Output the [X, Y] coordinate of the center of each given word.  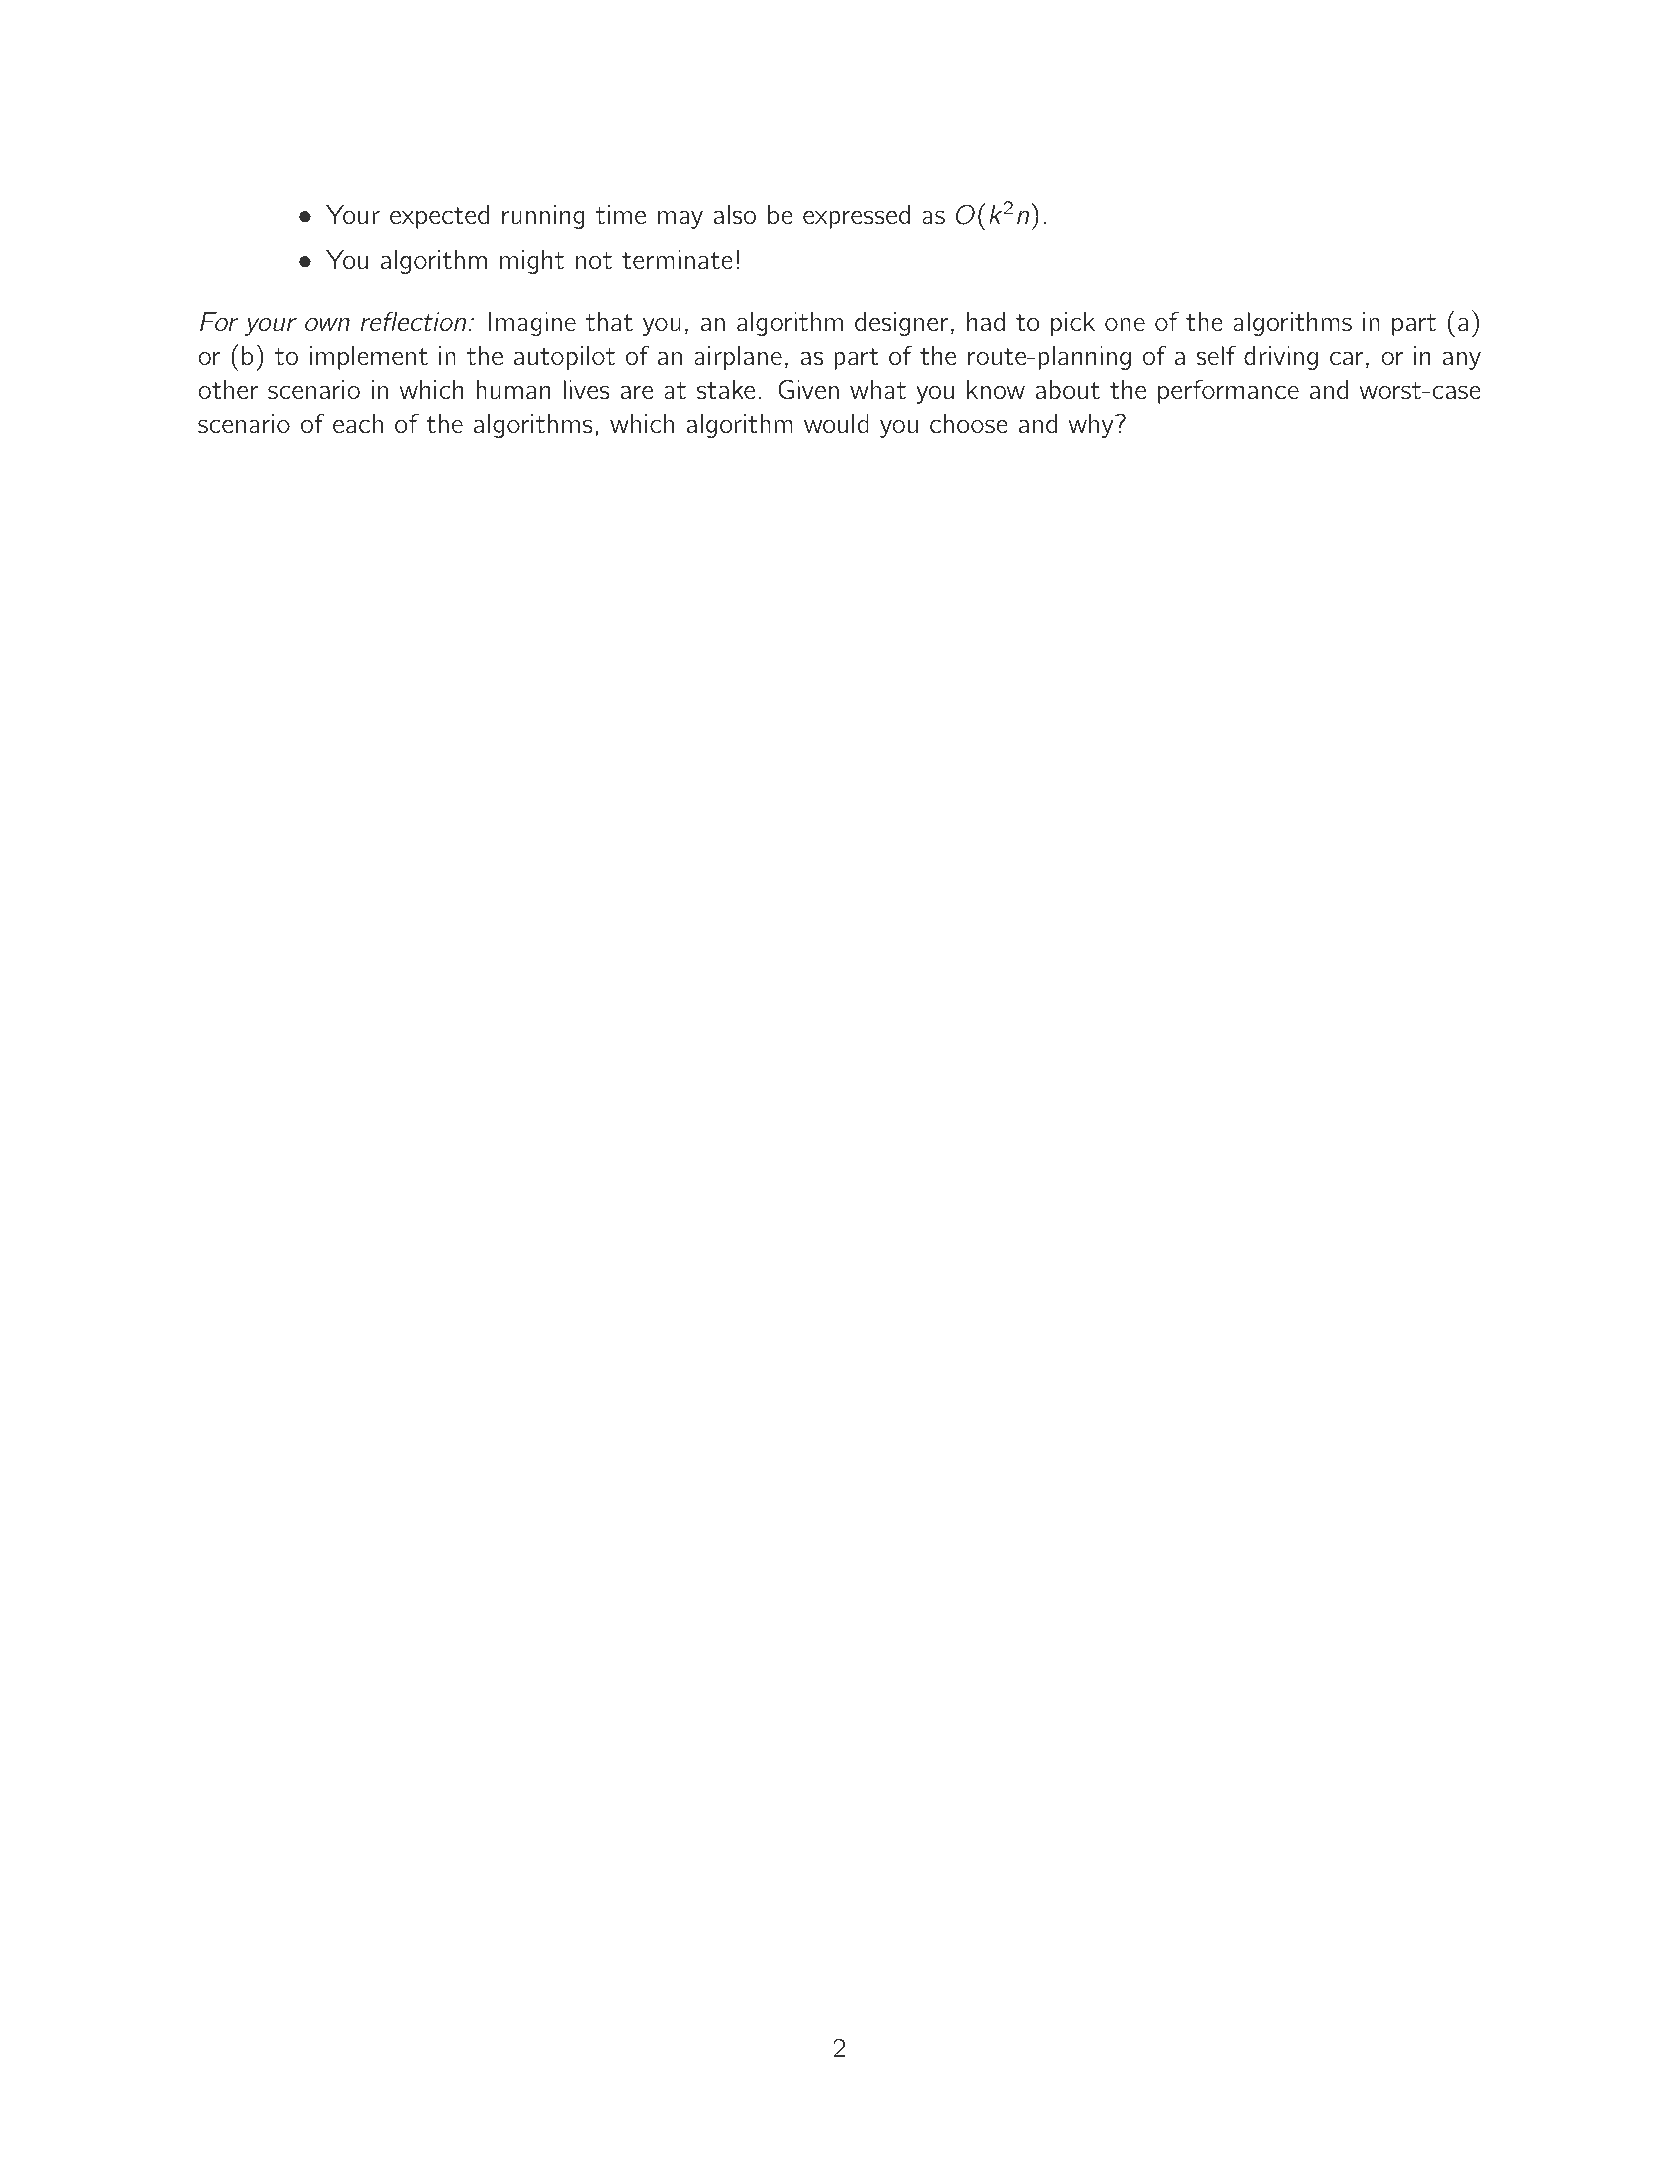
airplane [738, 358]
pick [1073, 324]
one [1125, 324]
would [836, 423]
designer [901, 324]
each [358, 423]
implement [369, 358]
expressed [856, 217]
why [1091, 426]
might [532, 262]
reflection [413, 321]
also [735, 214]
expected [439, 217]
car [1346, 358]
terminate [677, 259]
